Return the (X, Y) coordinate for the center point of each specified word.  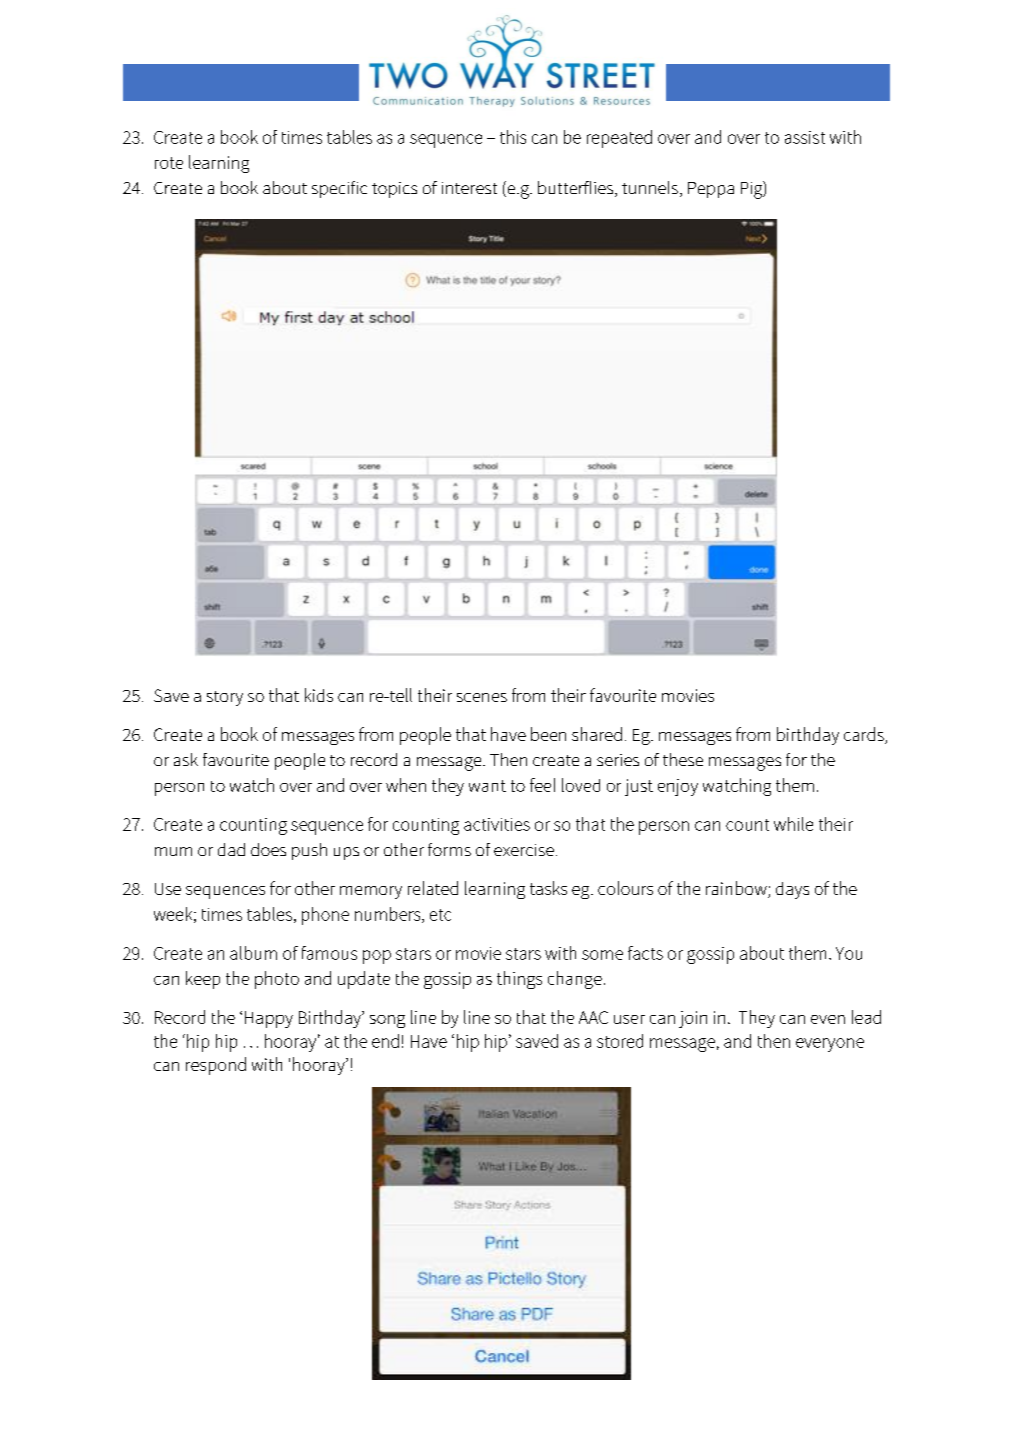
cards (865, 735)
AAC (593, 1017)
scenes (482, 697)
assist (805, 137)
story (225, 698)
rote (169, 163)
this (513, 137)
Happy (269, 1019)
